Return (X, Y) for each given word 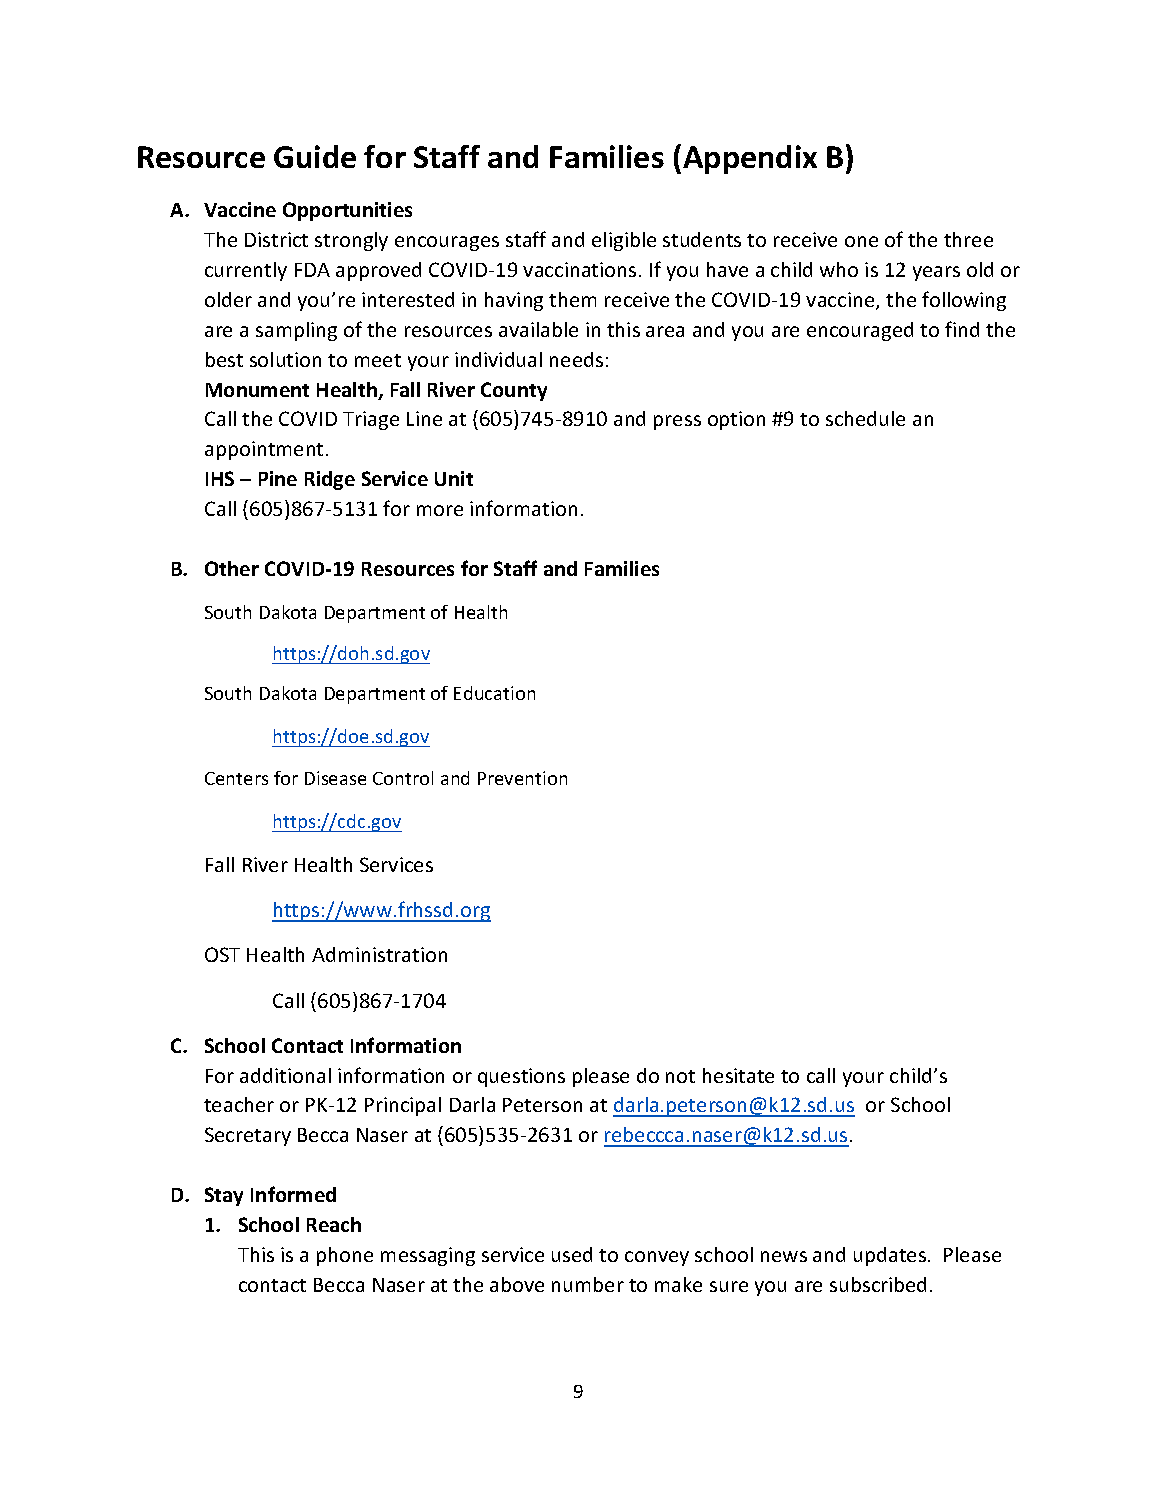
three (968, 239)
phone (345, 1256)
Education (494, 693)
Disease (335, 778)
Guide (315, 156)
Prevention (522, 778)
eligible (624, 241)
